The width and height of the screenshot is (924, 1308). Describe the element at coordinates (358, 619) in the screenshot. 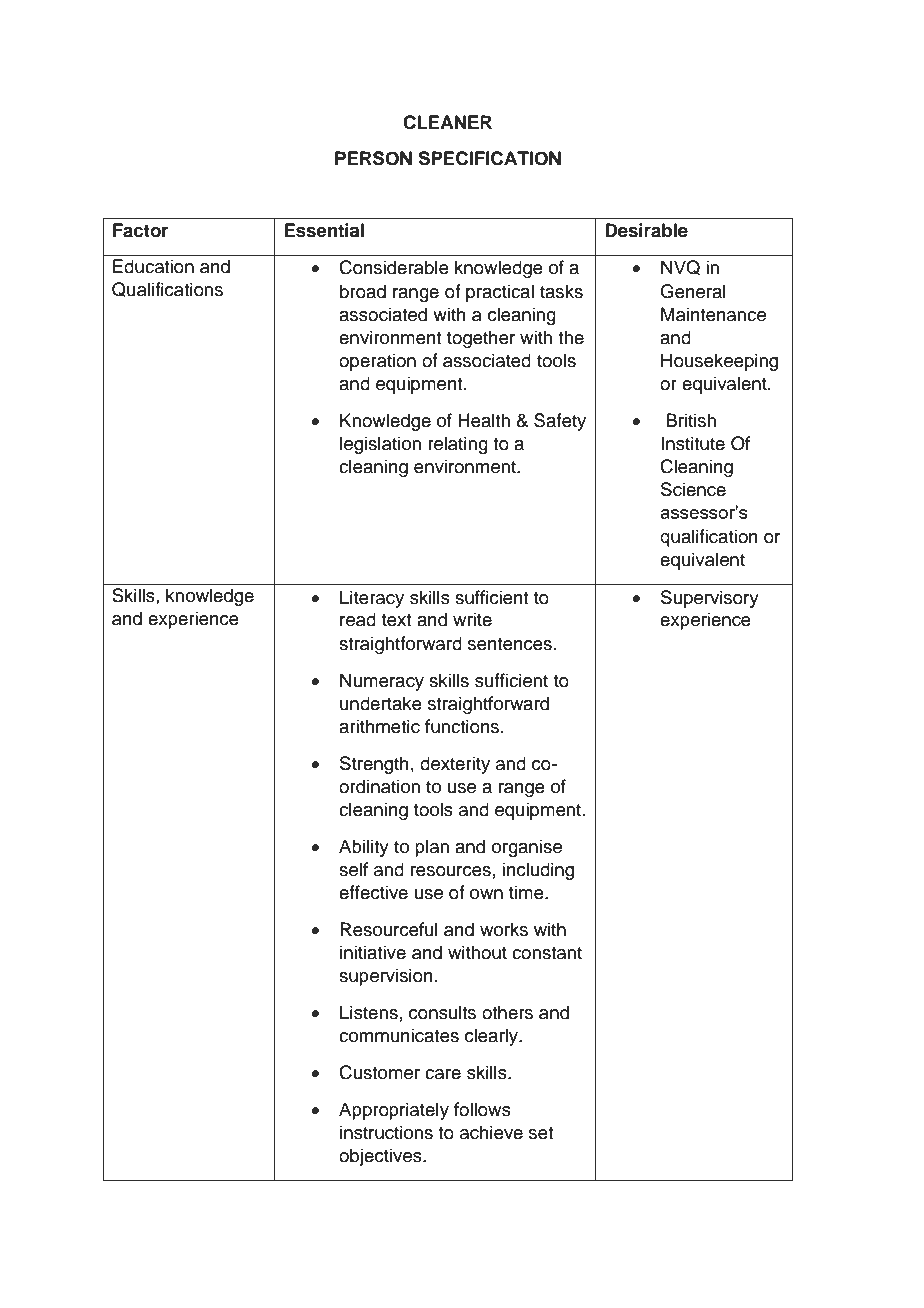

I see `read` at that location.
